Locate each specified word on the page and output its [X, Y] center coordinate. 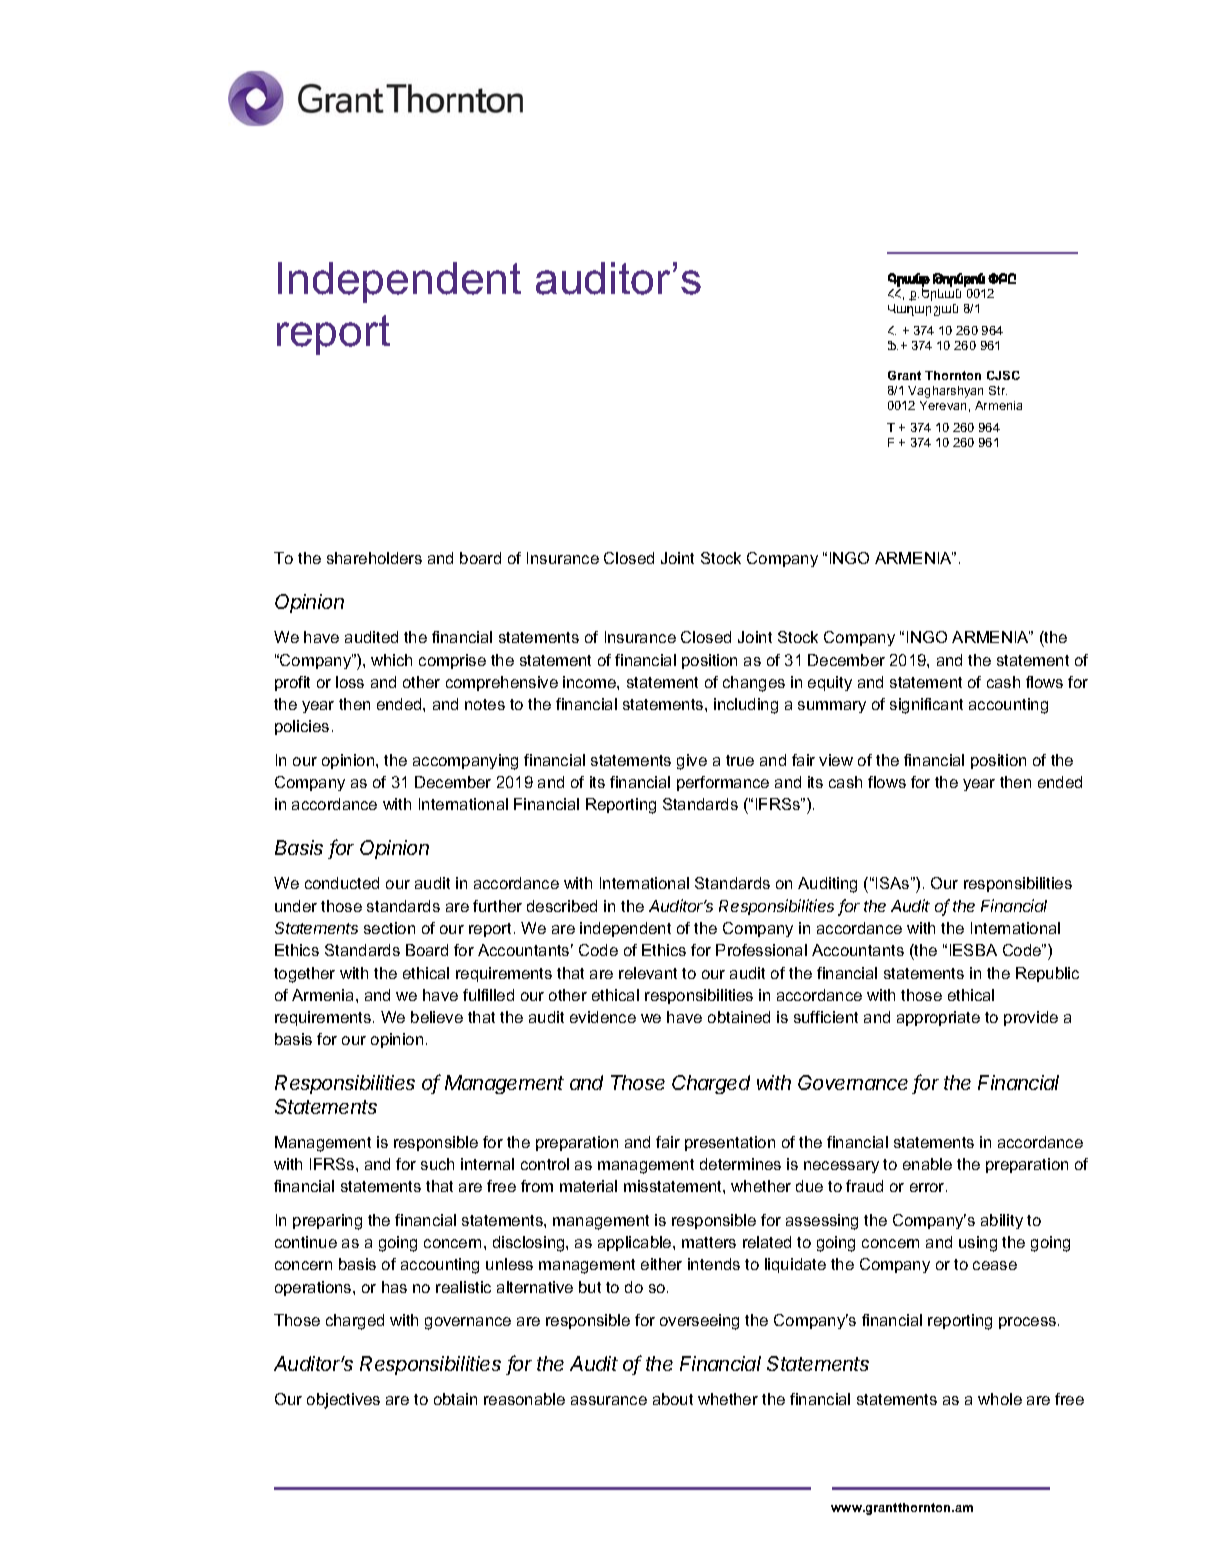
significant [926, 706]
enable [927, 1164]
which [391, 660]
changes [754, 684]
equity [830, 683]
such [437, 1164]
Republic [1047, 974]
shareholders [374, 558]
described [562, 906]
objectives [343, 1401]
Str [998, 390]
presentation [730, 1143]
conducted [342, 883]
